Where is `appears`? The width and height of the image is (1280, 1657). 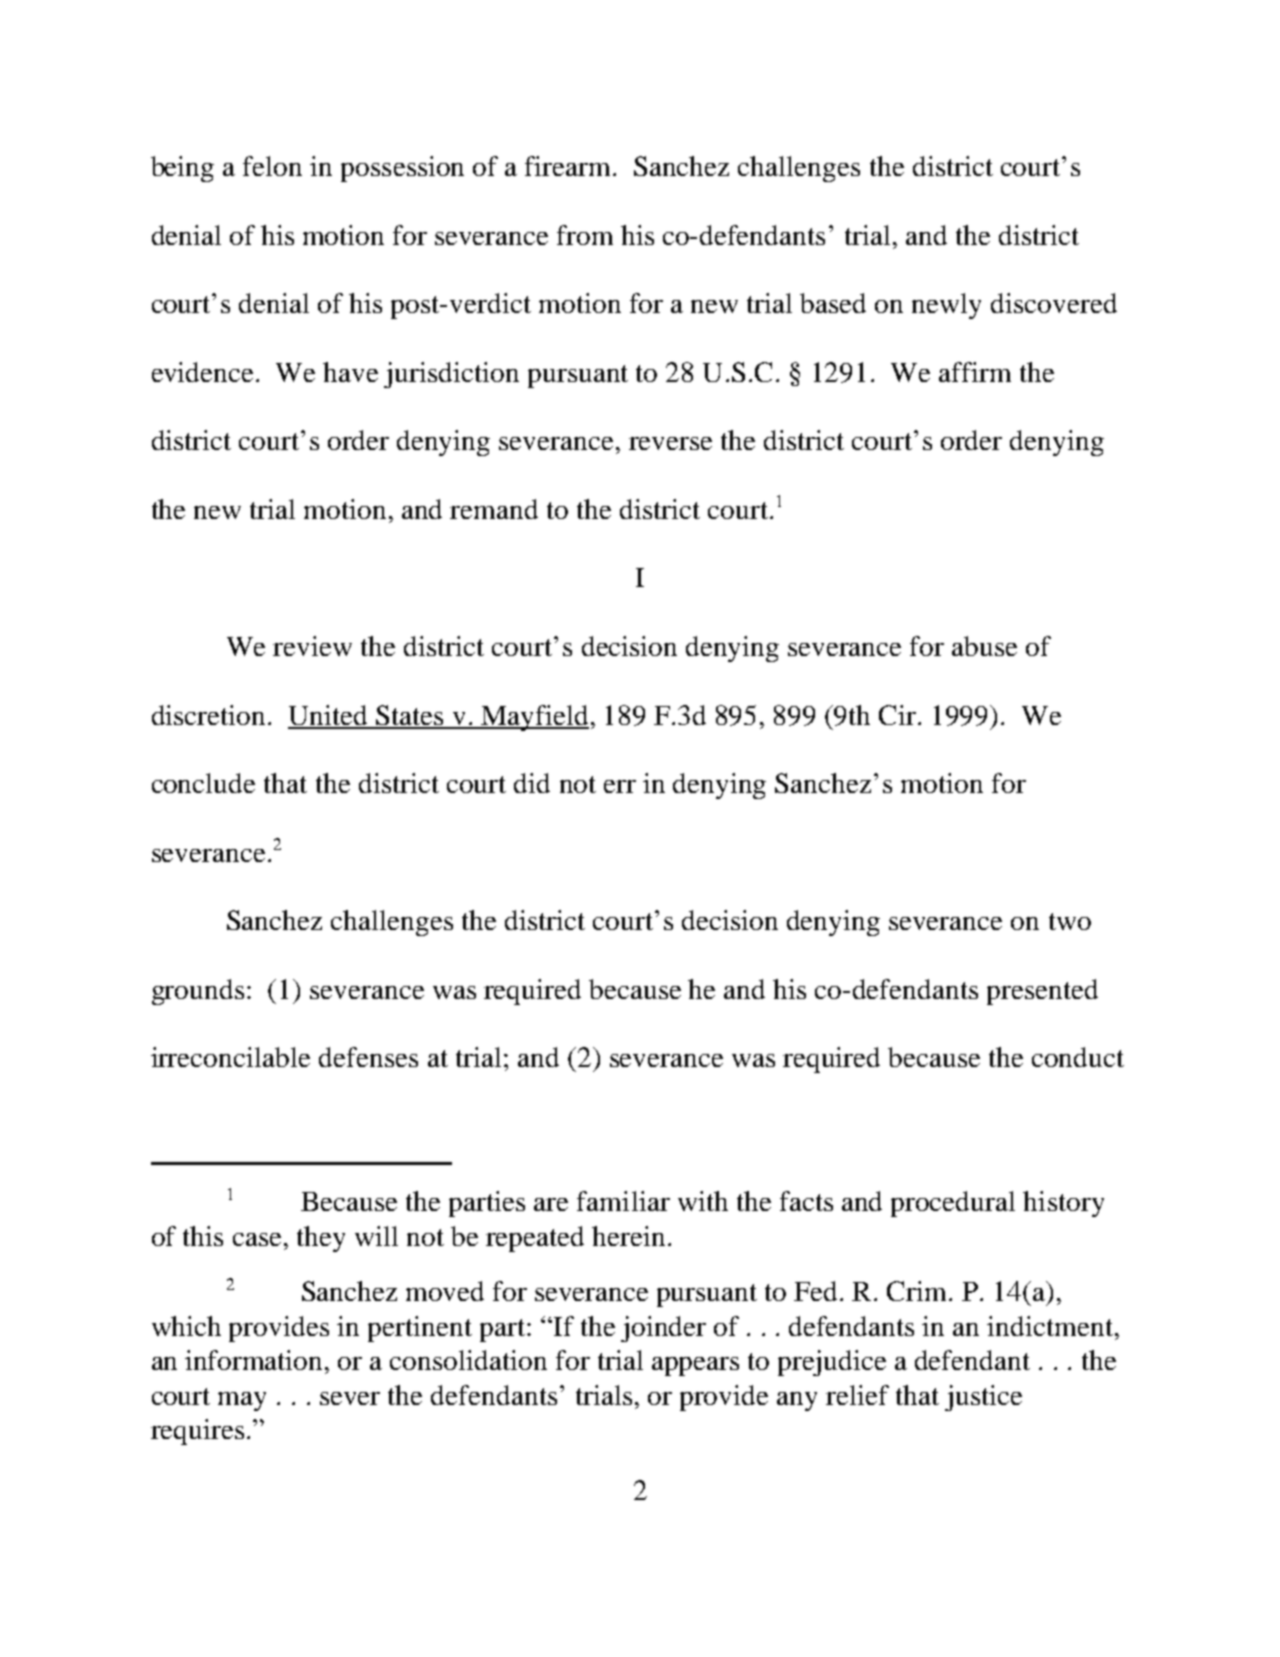 appears is located at coordinates (695, 1366).
